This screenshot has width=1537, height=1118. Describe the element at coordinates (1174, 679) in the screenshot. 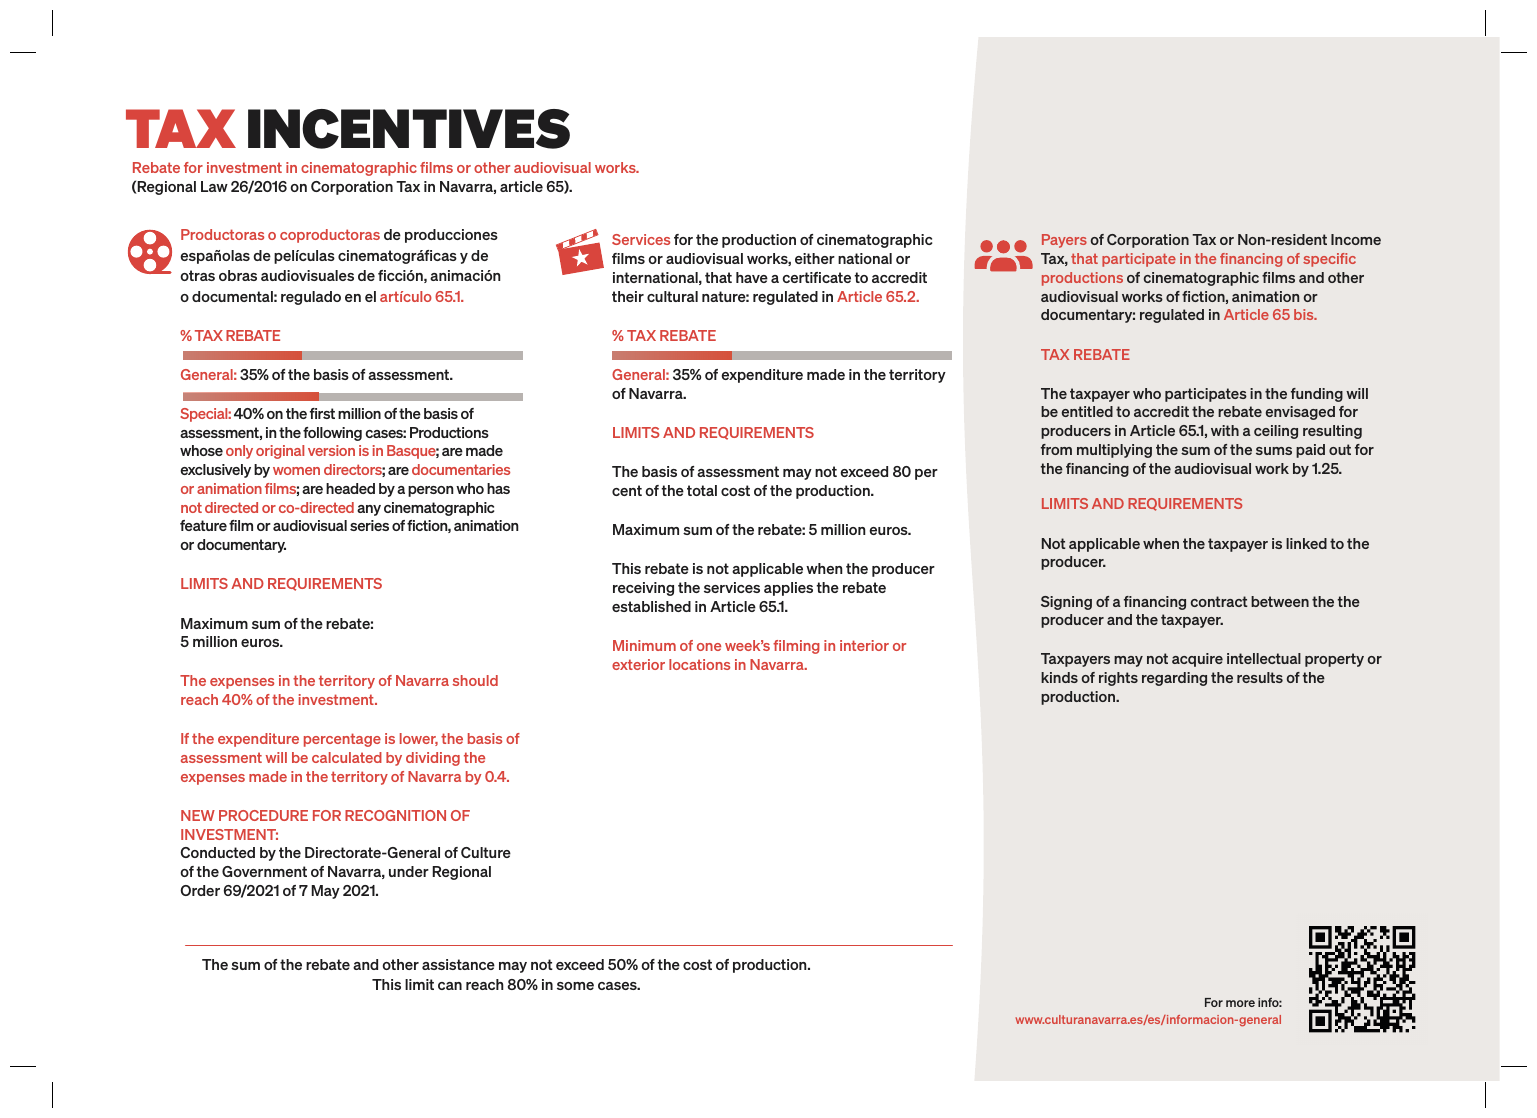

I see `regarding` at that location.
